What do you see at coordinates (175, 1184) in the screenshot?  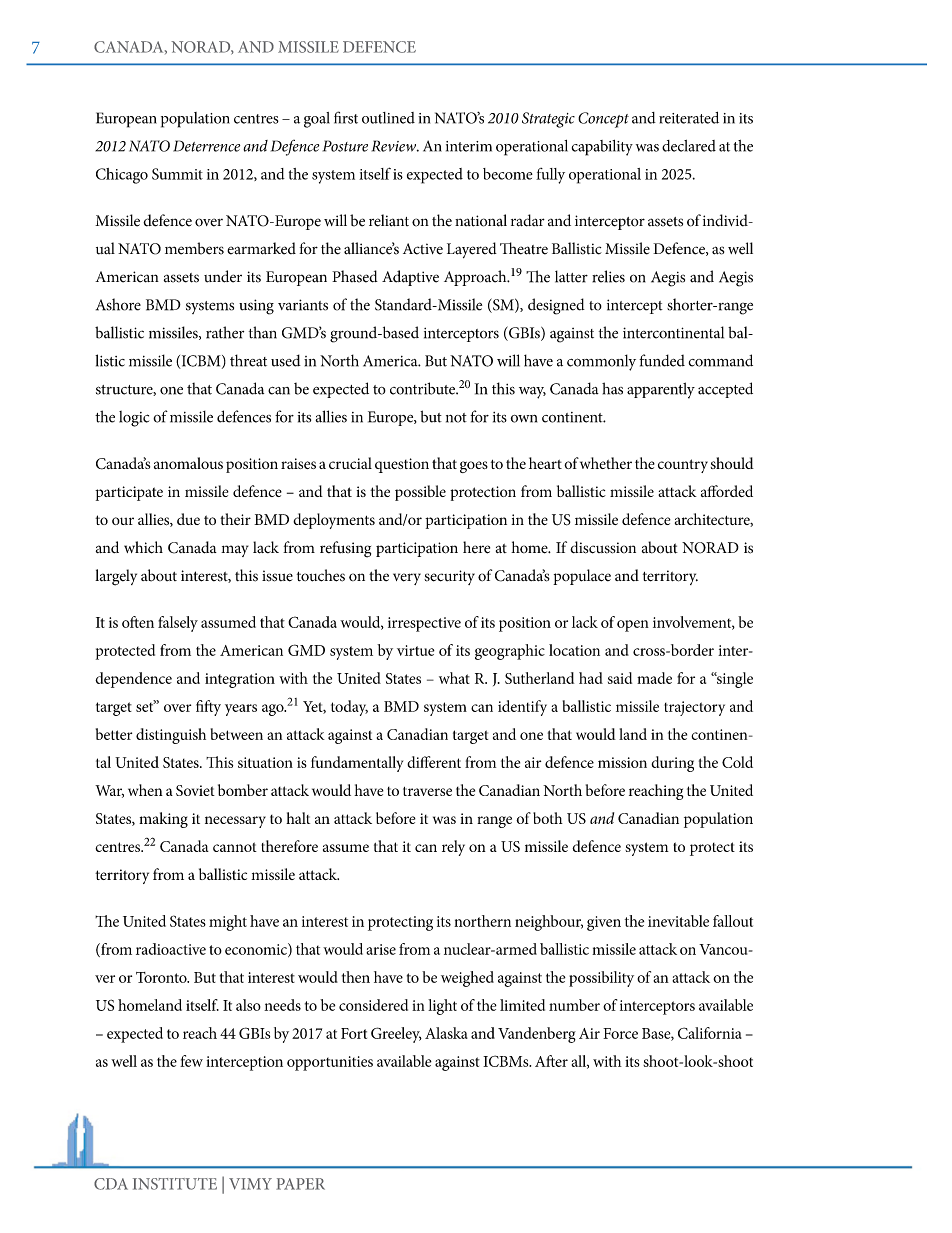 I see `INSTITUTE` at bounding box center [175, 1184].
